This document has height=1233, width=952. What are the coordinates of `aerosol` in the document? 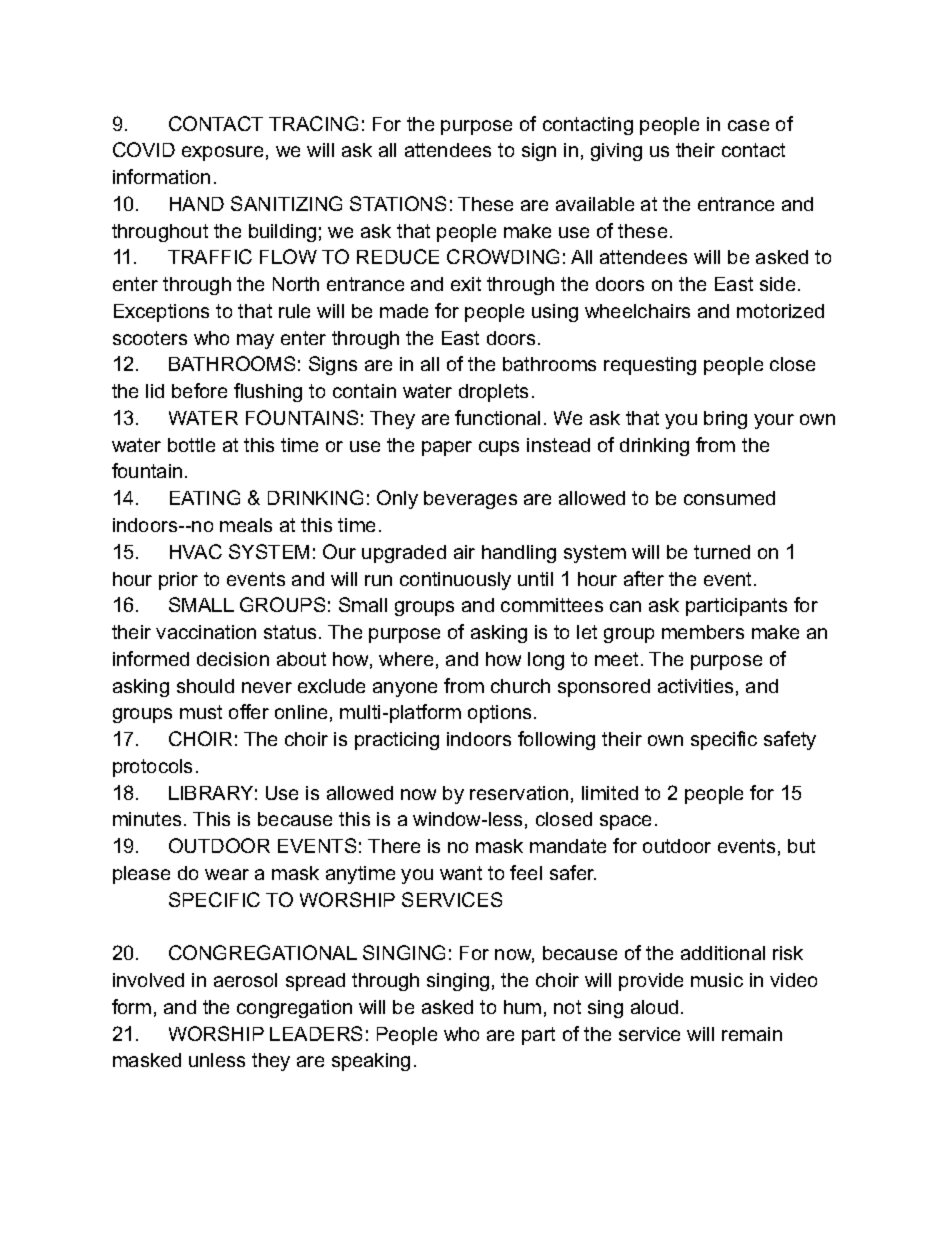 It's located at (245, 980).
